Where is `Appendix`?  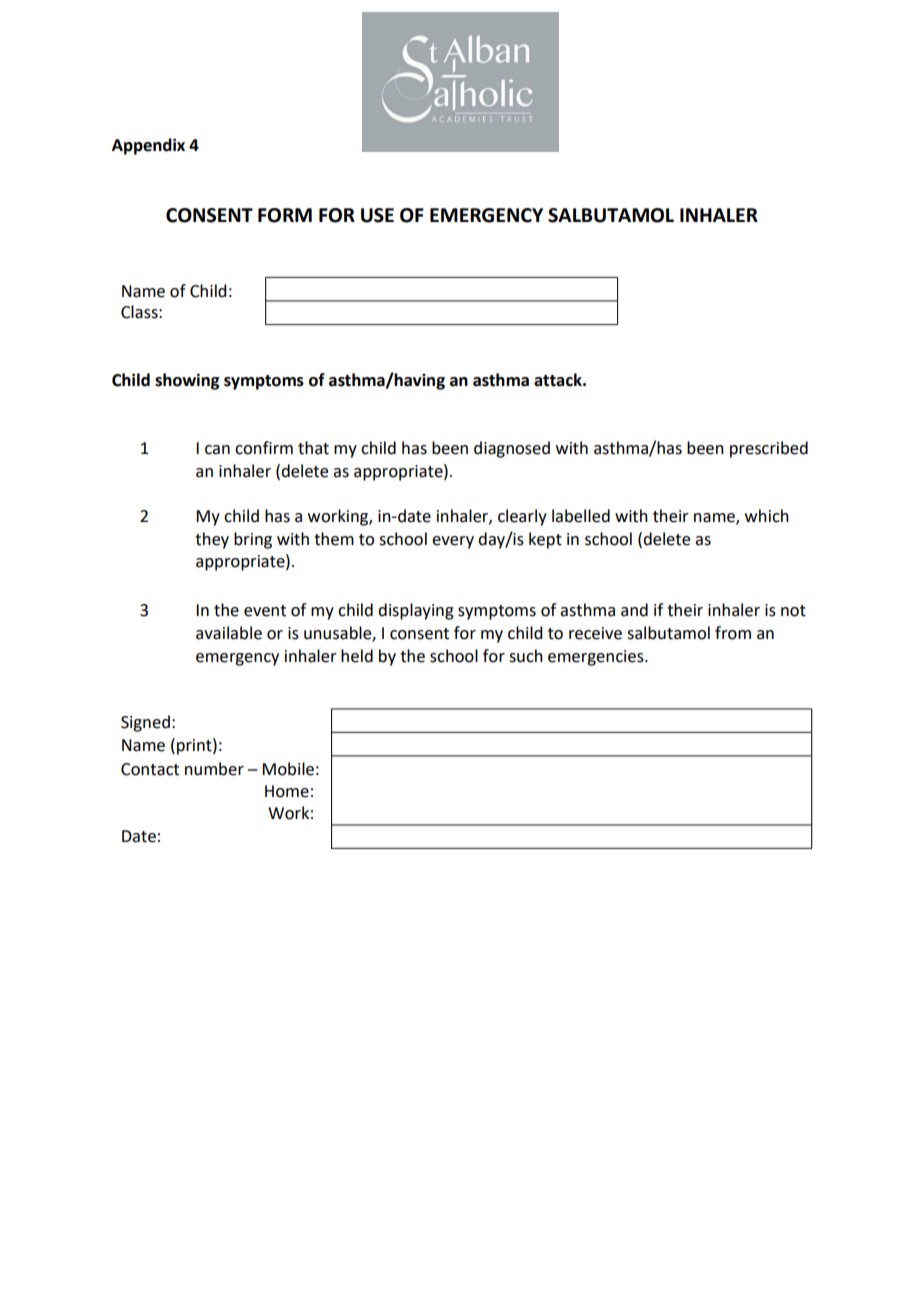 Appendix is located at coordinates (148, 146).
